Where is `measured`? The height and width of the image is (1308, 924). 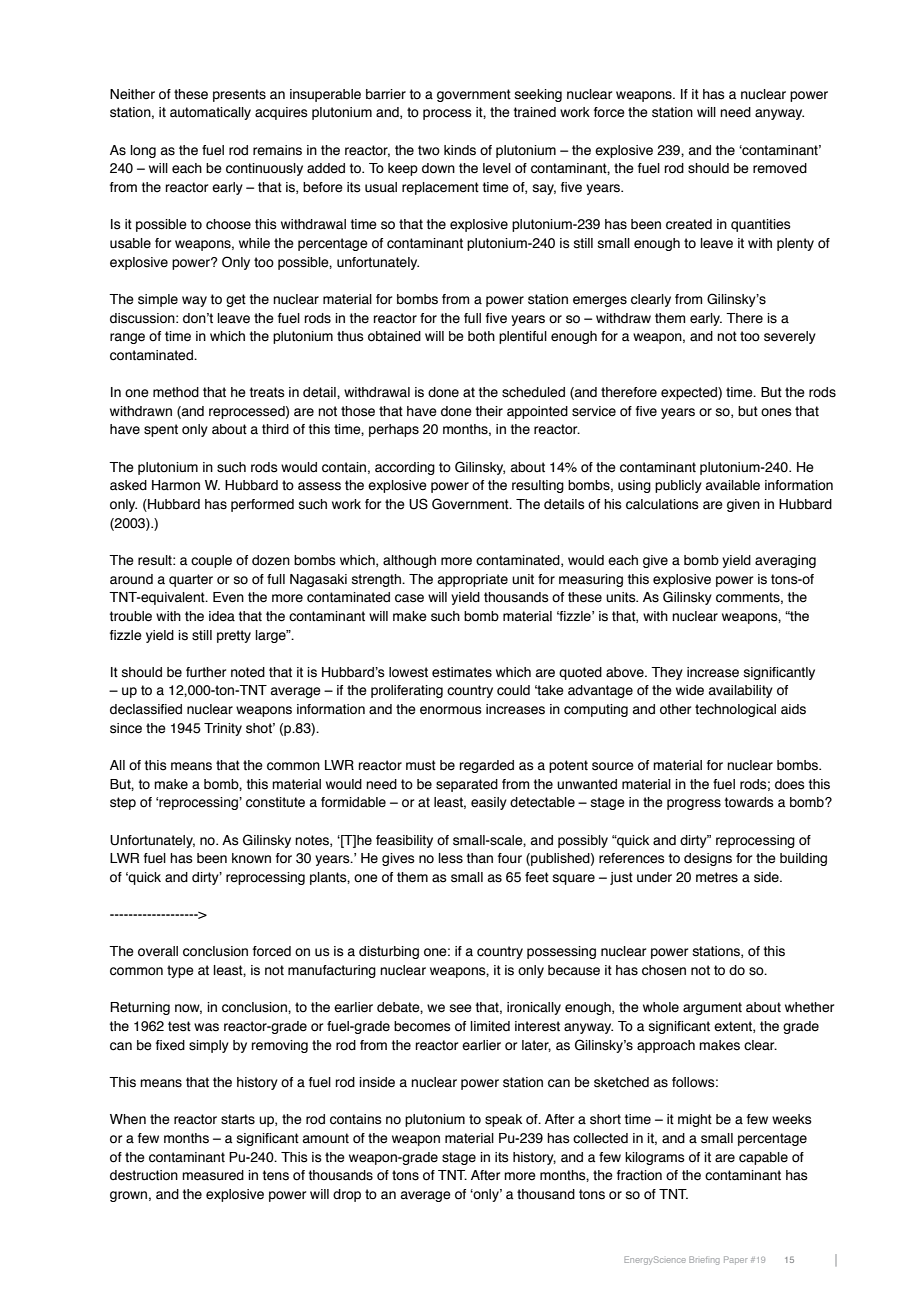
measured is located at coordinates (213, 1175).
